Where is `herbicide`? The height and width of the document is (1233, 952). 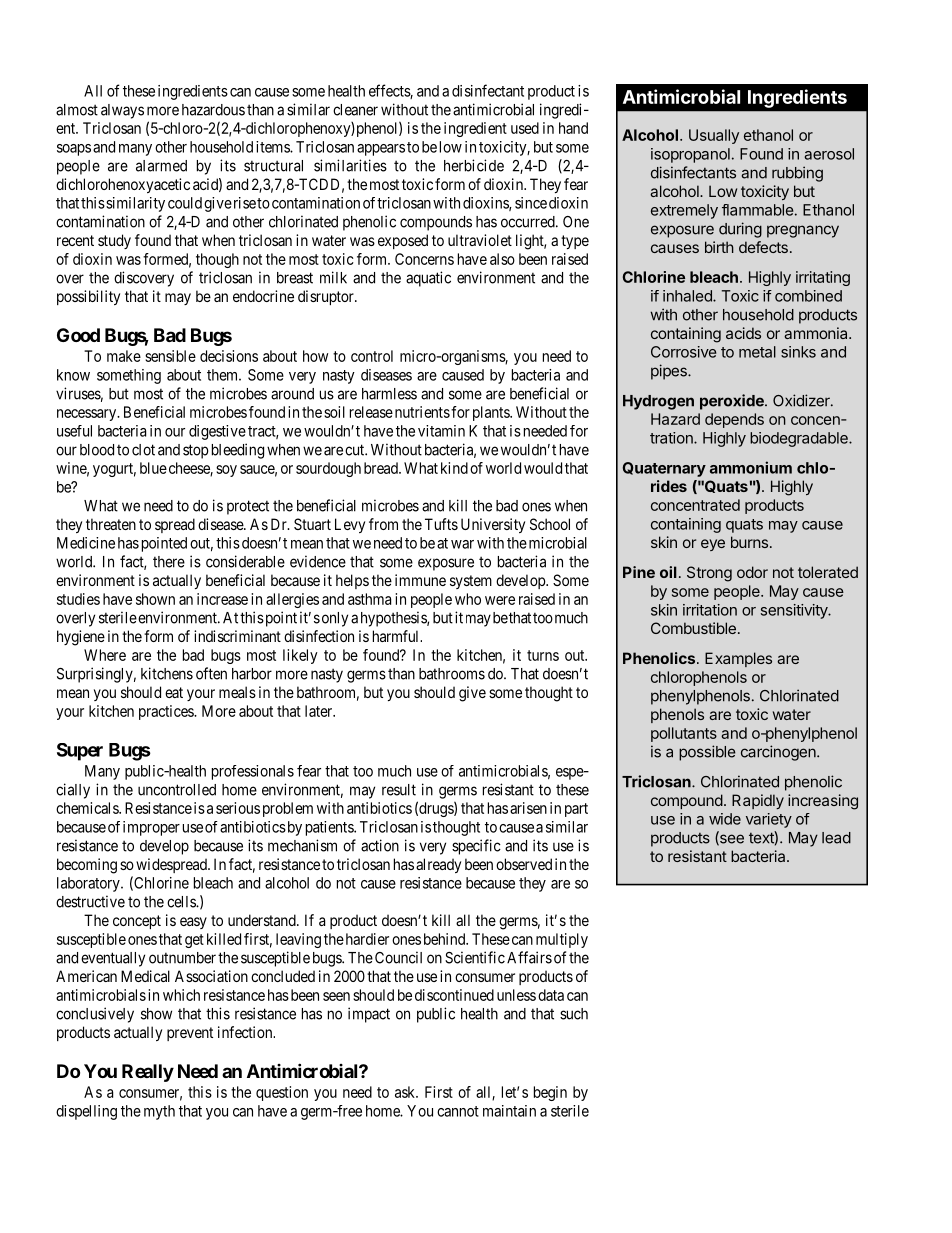 herbicide is located at coordinates (474, 165).
